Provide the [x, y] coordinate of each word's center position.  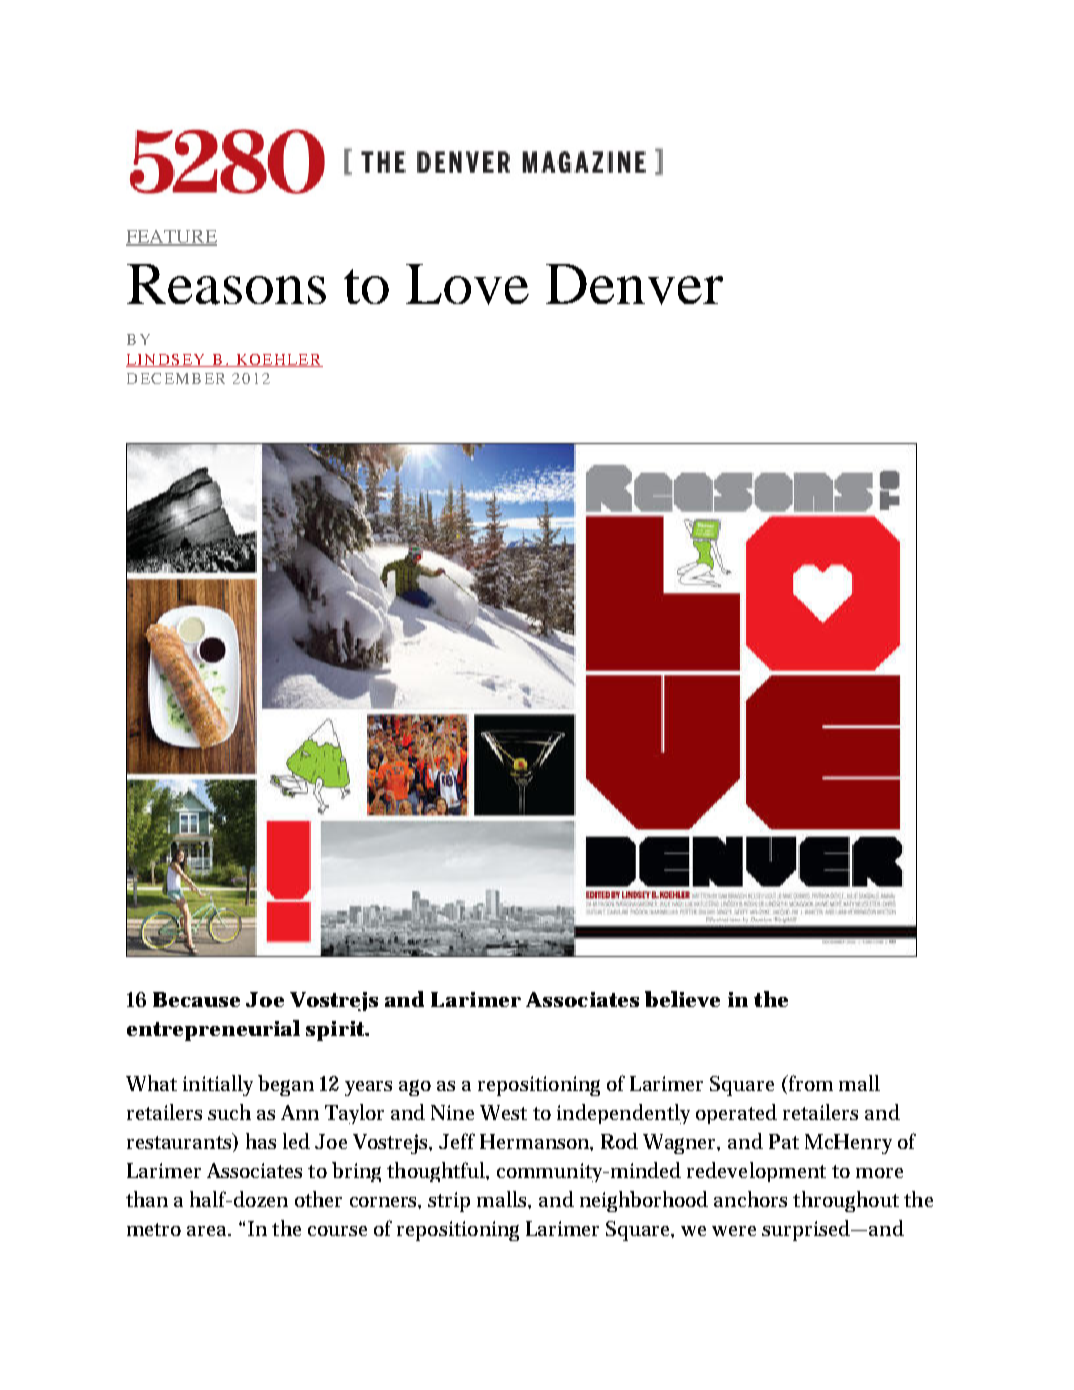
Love [467, 284]
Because [196, 999]
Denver [634, 284]
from [810, 1083]
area [209, 1231]
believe [682, 999]
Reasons [226, 284]
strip [449, 1202]
